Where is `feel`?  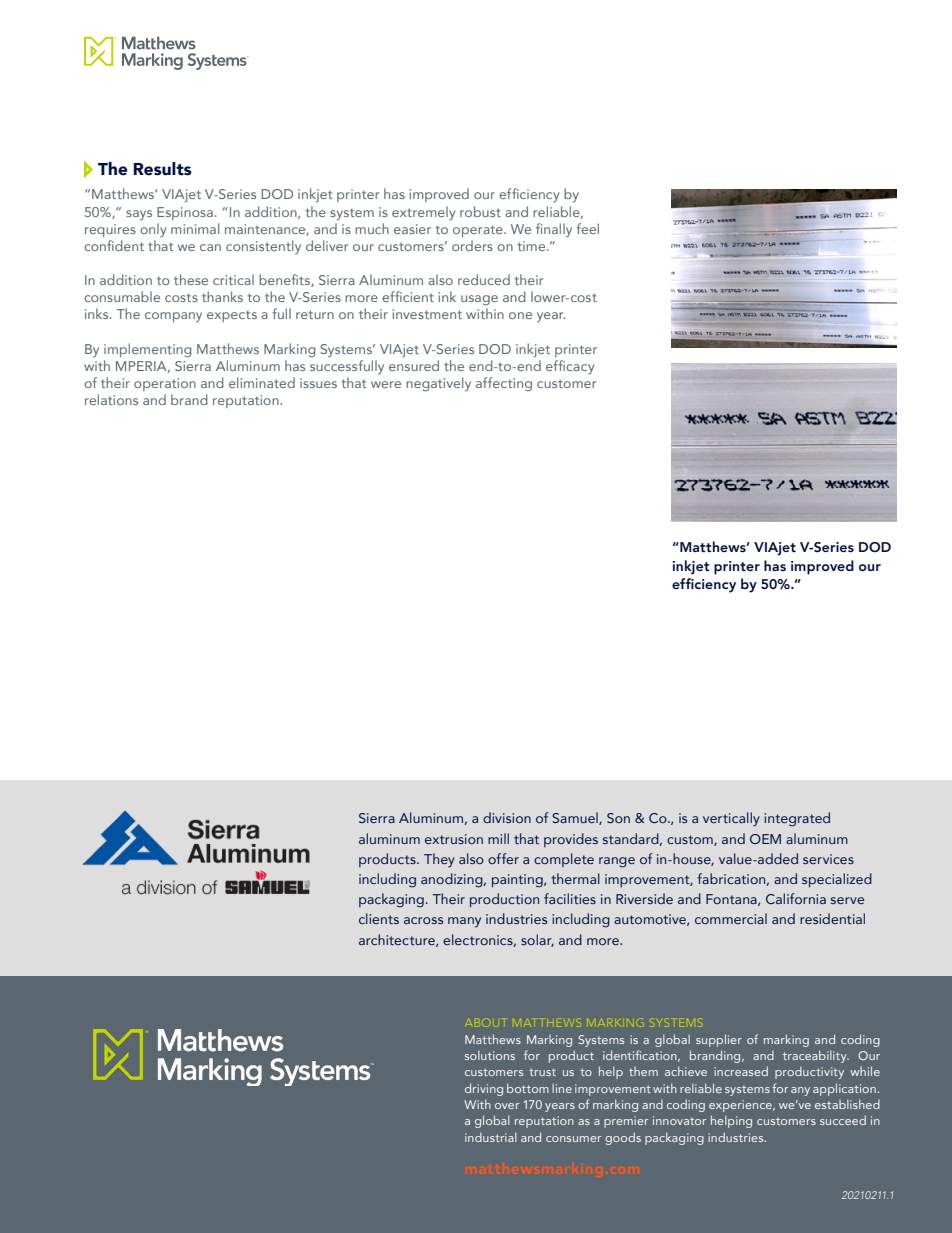
feel is located at coordinates (588, 228).
